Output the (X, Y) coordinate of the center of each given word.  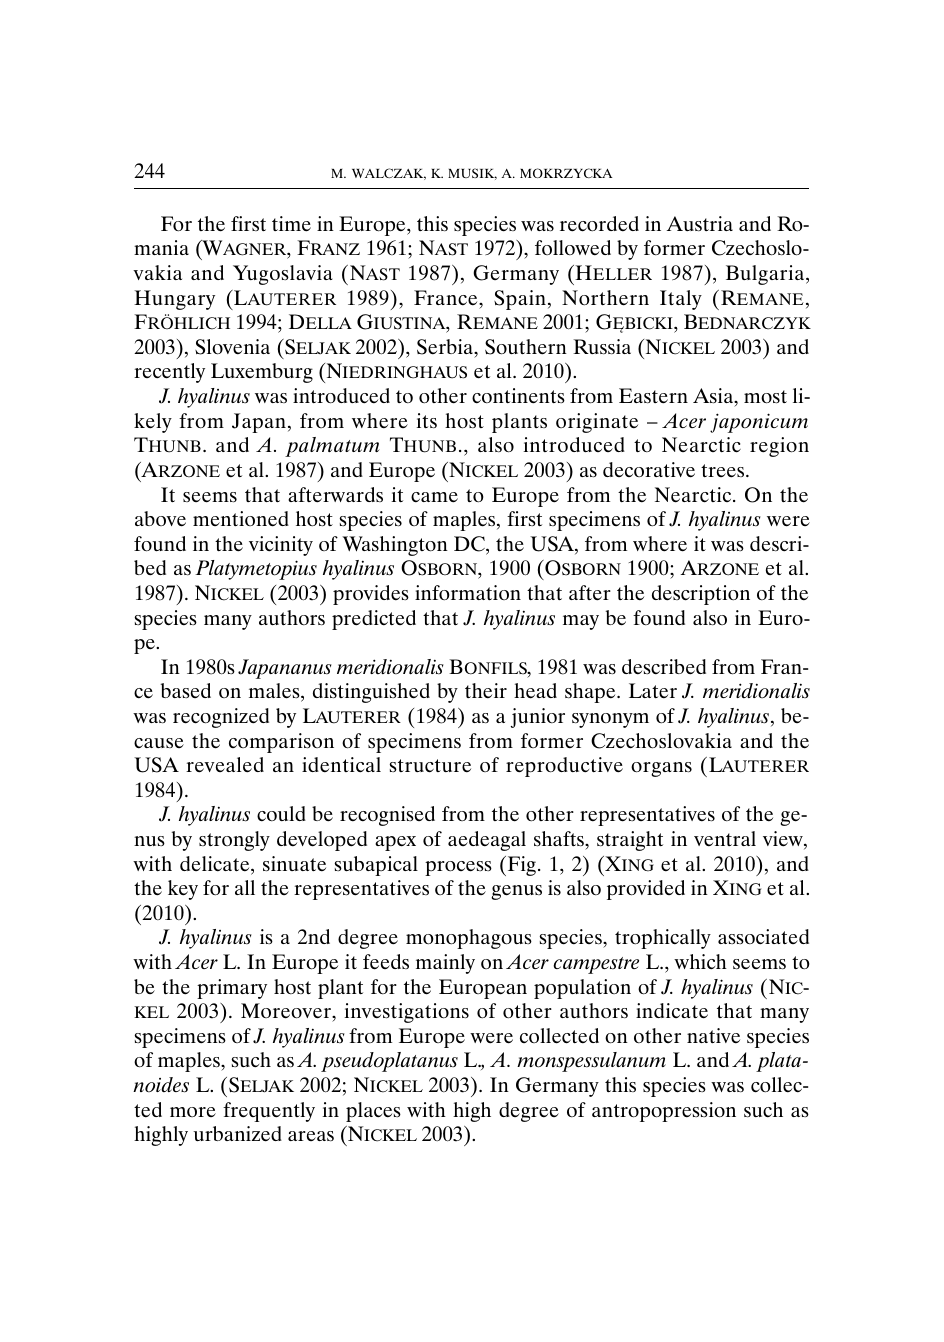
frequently (269, 1112)
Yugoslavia (282, 275)
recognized (221, 718)
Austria (700, 223)
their (486, 691)
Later (653, 691)
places (373, 1112)
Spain (520, 300)
